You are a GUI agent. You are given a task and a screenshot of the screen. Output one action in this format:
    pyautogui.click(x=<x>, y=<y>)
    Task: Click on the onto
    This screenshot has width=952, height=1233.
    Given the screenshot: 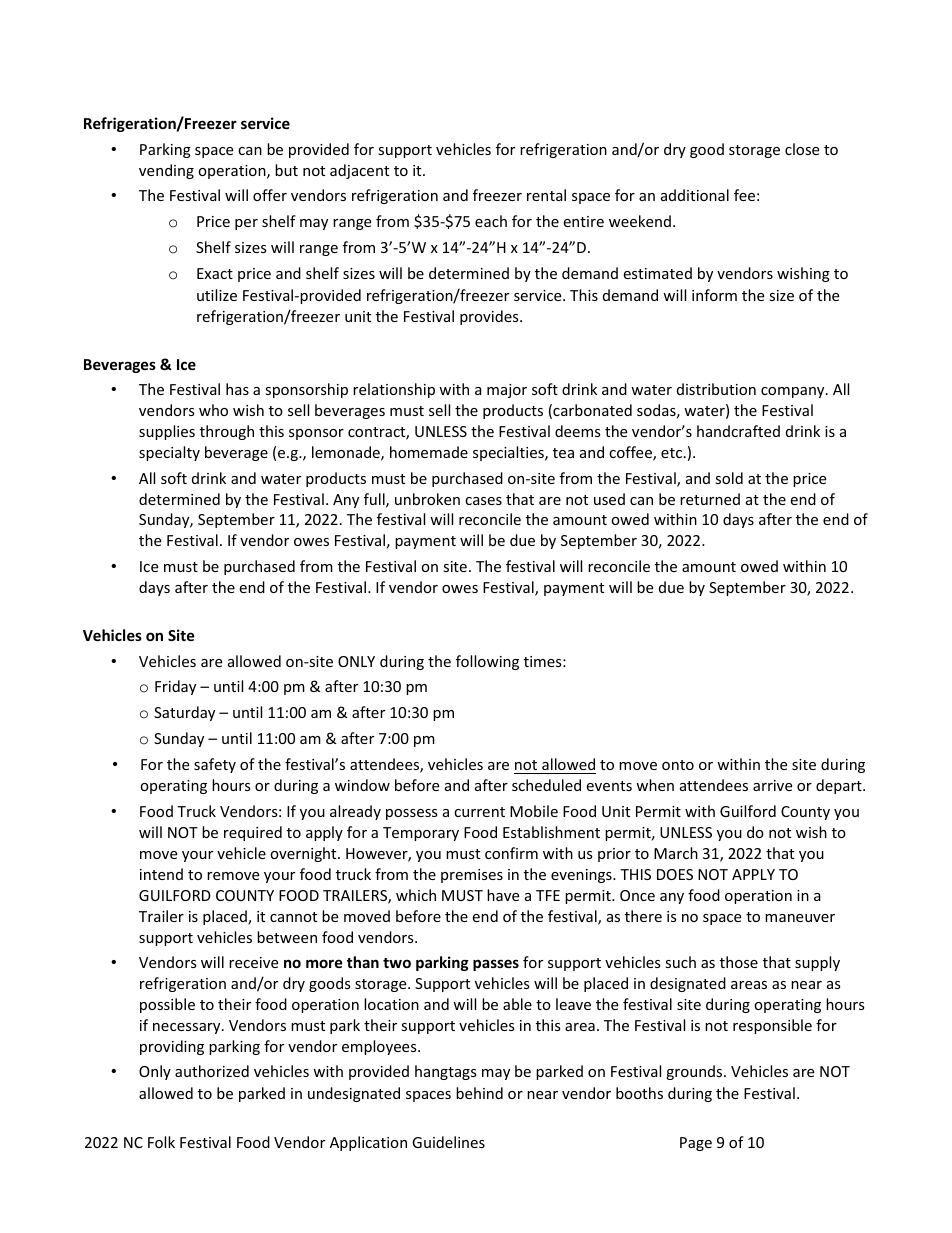 What is the action you would take?
    pyautogui.click(x=678, y=765)
